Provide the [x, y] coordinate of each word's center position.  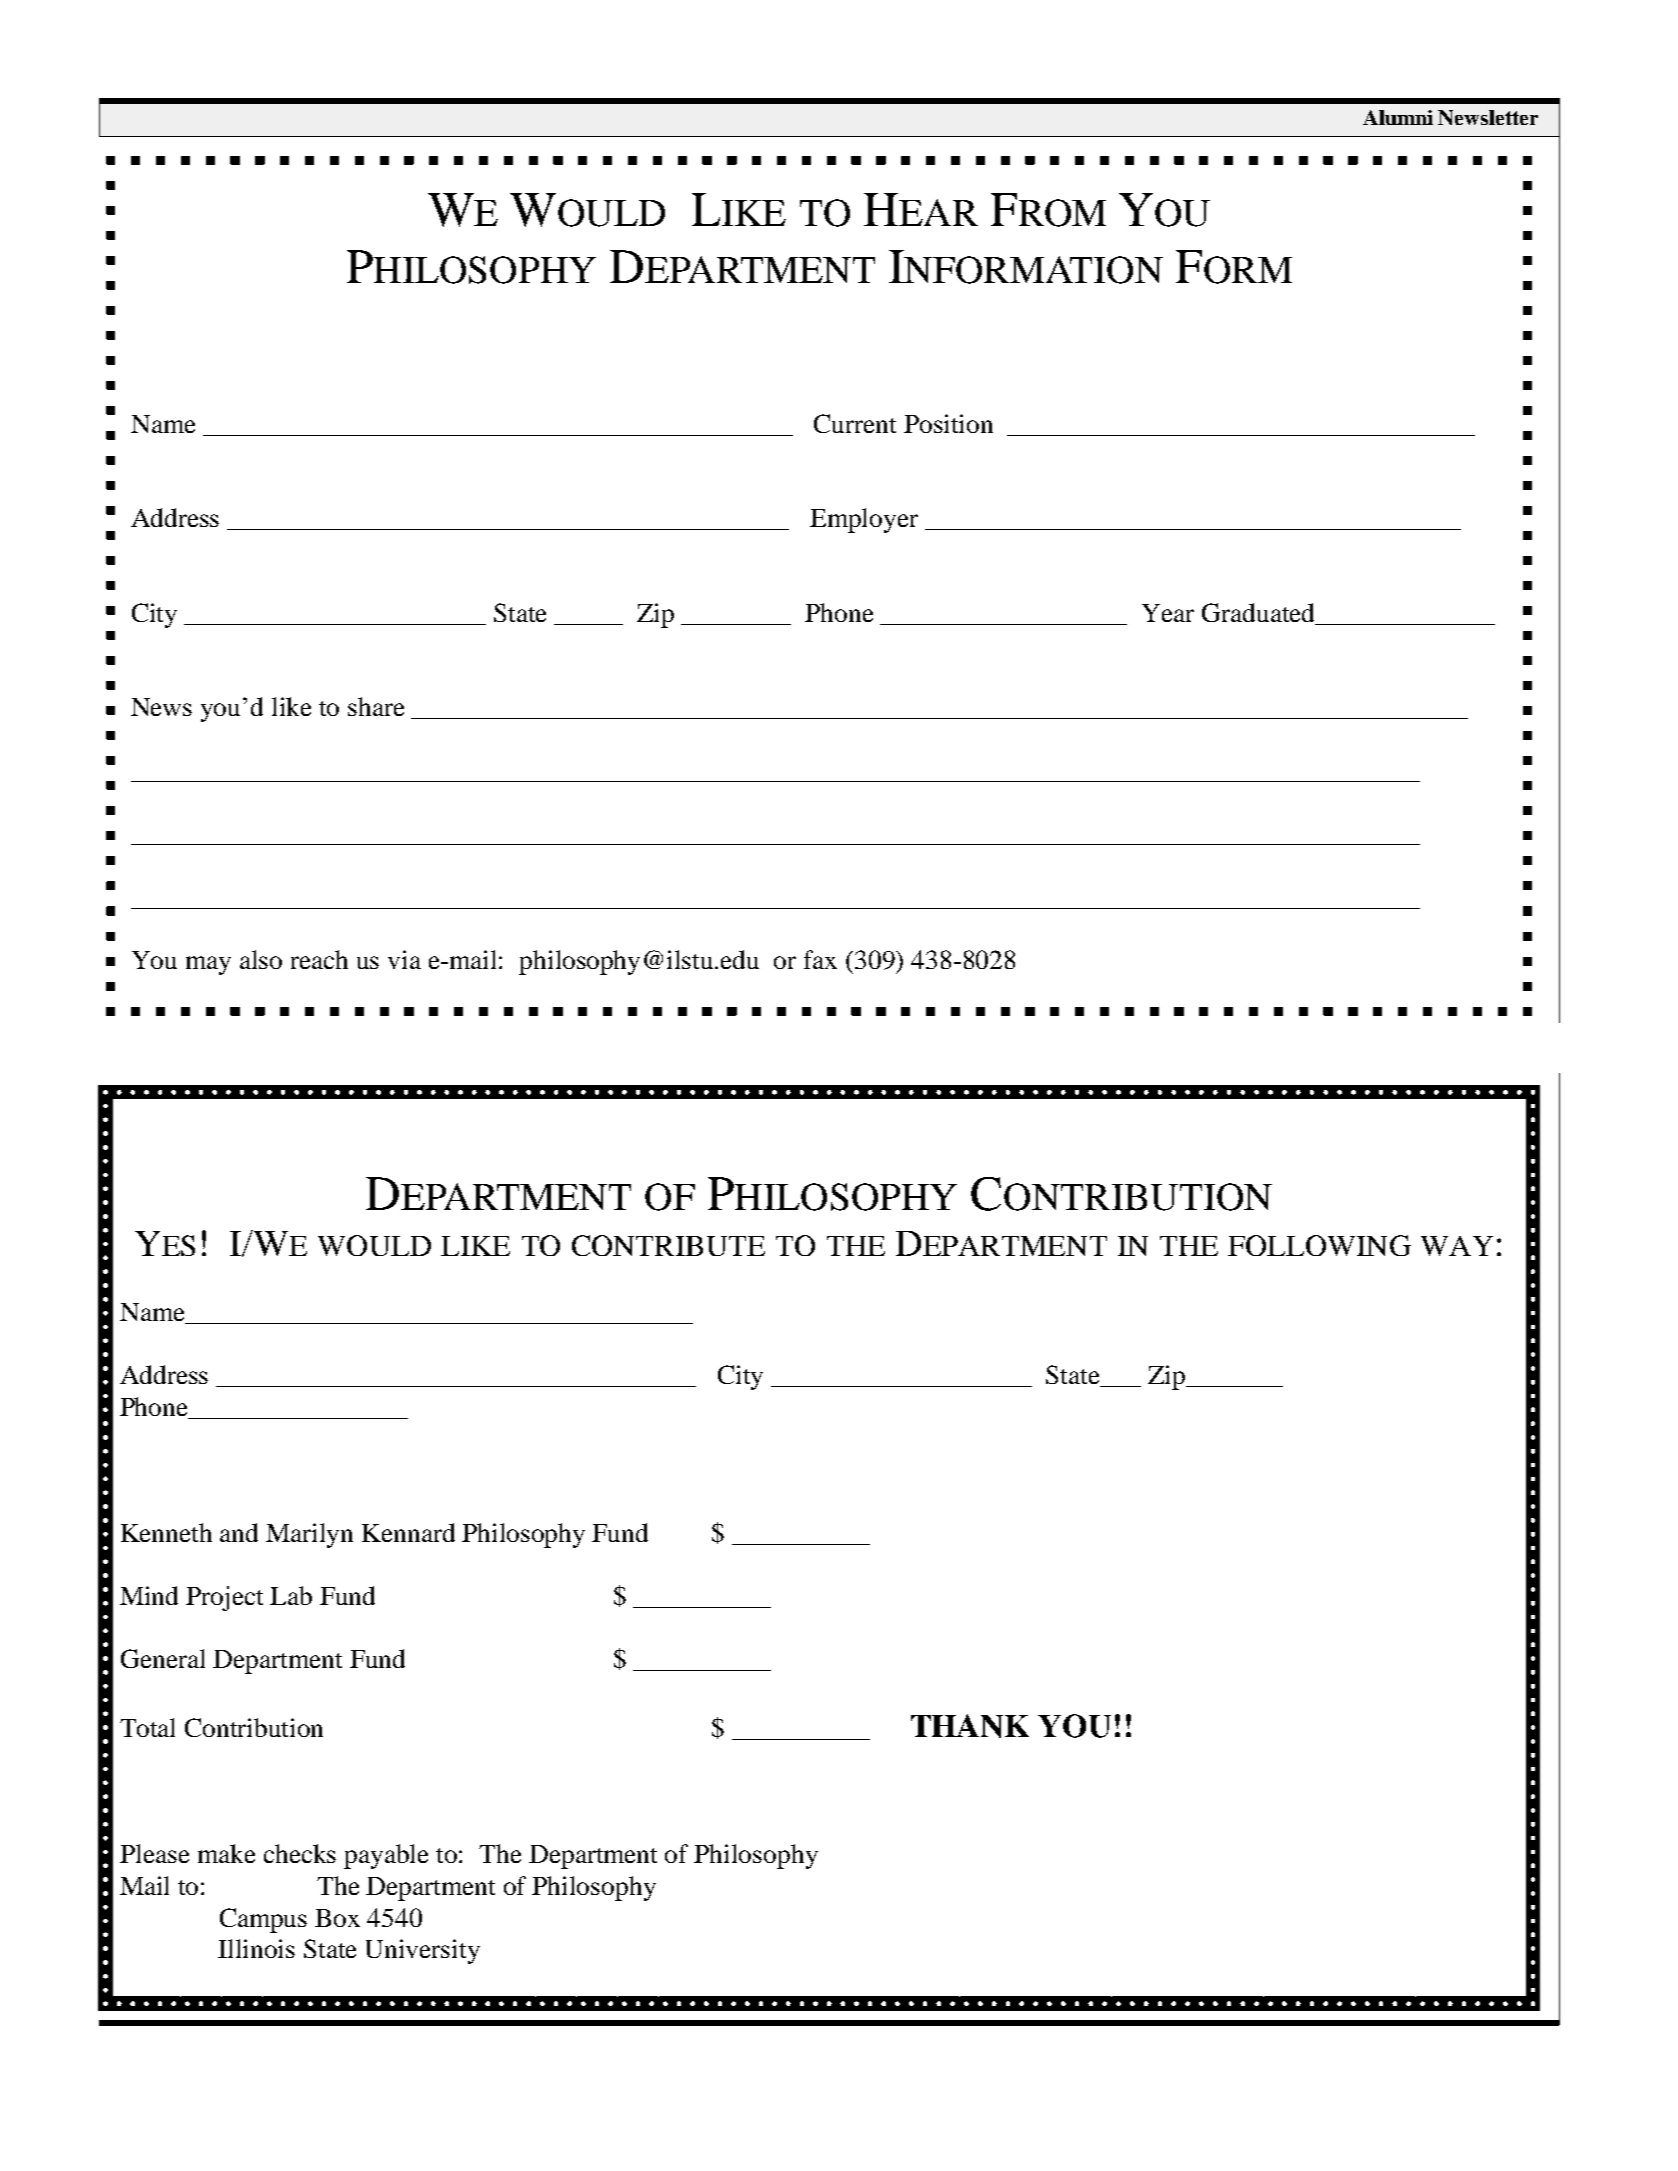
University [423, 1951]
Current [855, 423]
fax [820, 959]
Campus [263, 1920]
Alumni [1398, 117]
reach [319, 959]
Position [948, 423]
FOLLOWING [1319, 1245]
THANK [970, 1726]
